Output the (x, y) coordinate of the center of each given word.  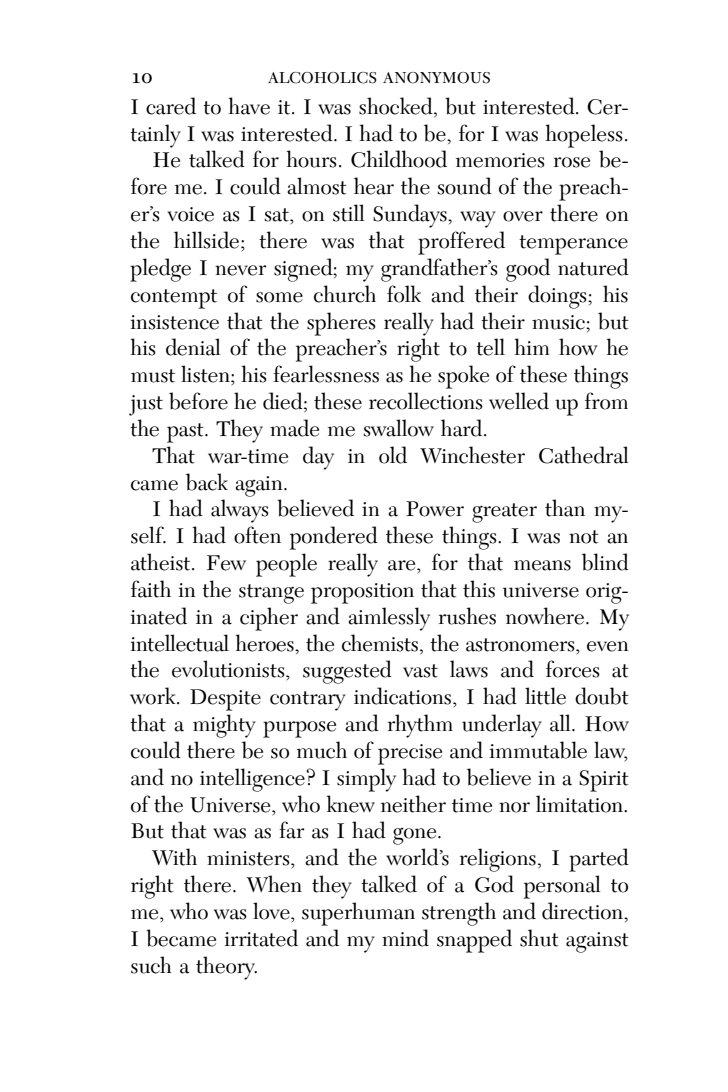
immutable (538, 750)
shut (539, 938)
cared (171, 106)
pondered (334, 538)
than (565, 508)
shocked (397, 107)
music (559, 322)
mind (405, 938)
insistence (175, 322)
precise (410, 754)
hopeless (584, 136)
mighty (224, 726)
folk (404, 294)
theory (226, 968)
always (240, 511)
